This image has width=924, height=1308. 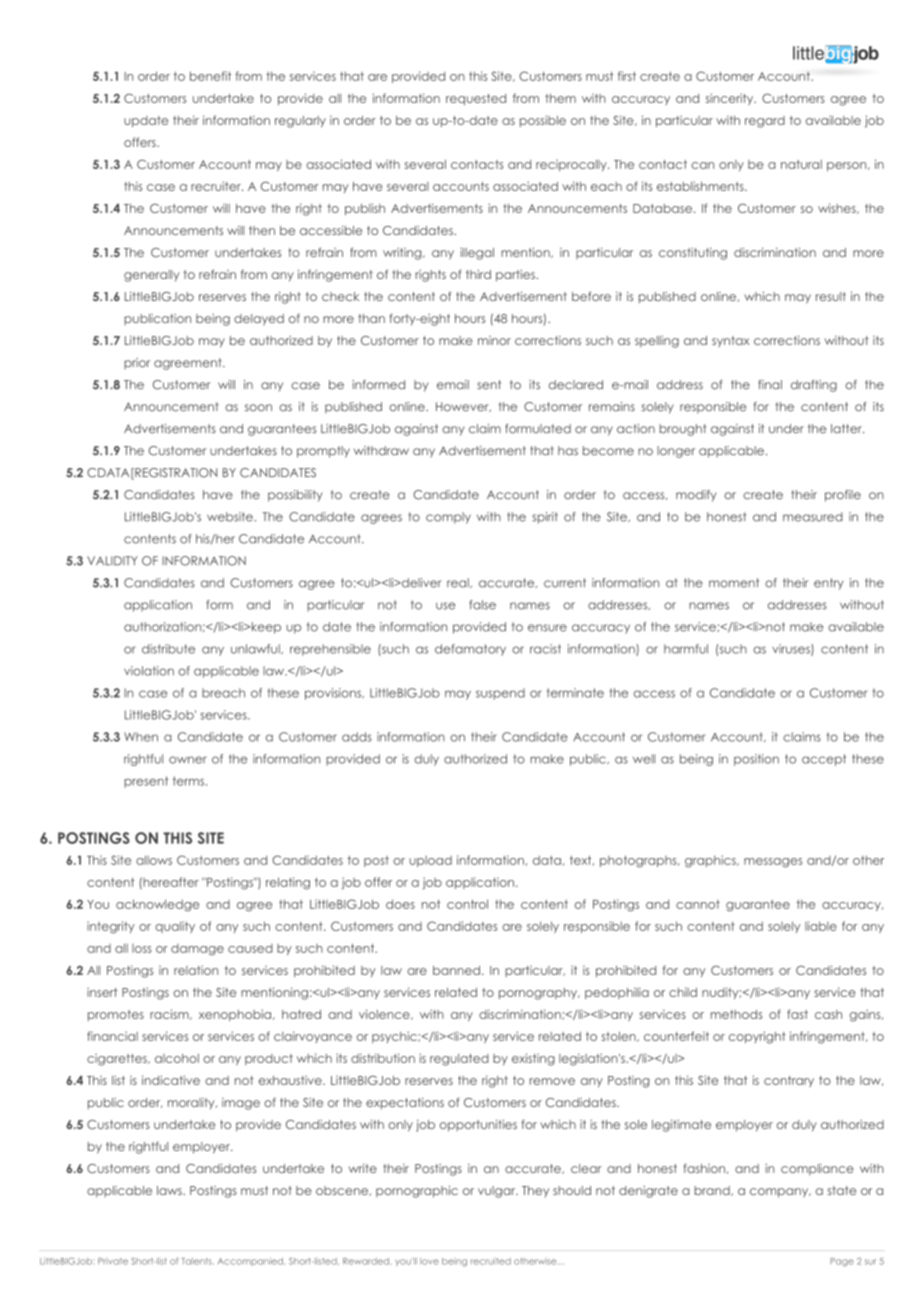 What do you see at coordinates (730, 342) in the image?
I see `syntax` at bounding box center [730, 342].
